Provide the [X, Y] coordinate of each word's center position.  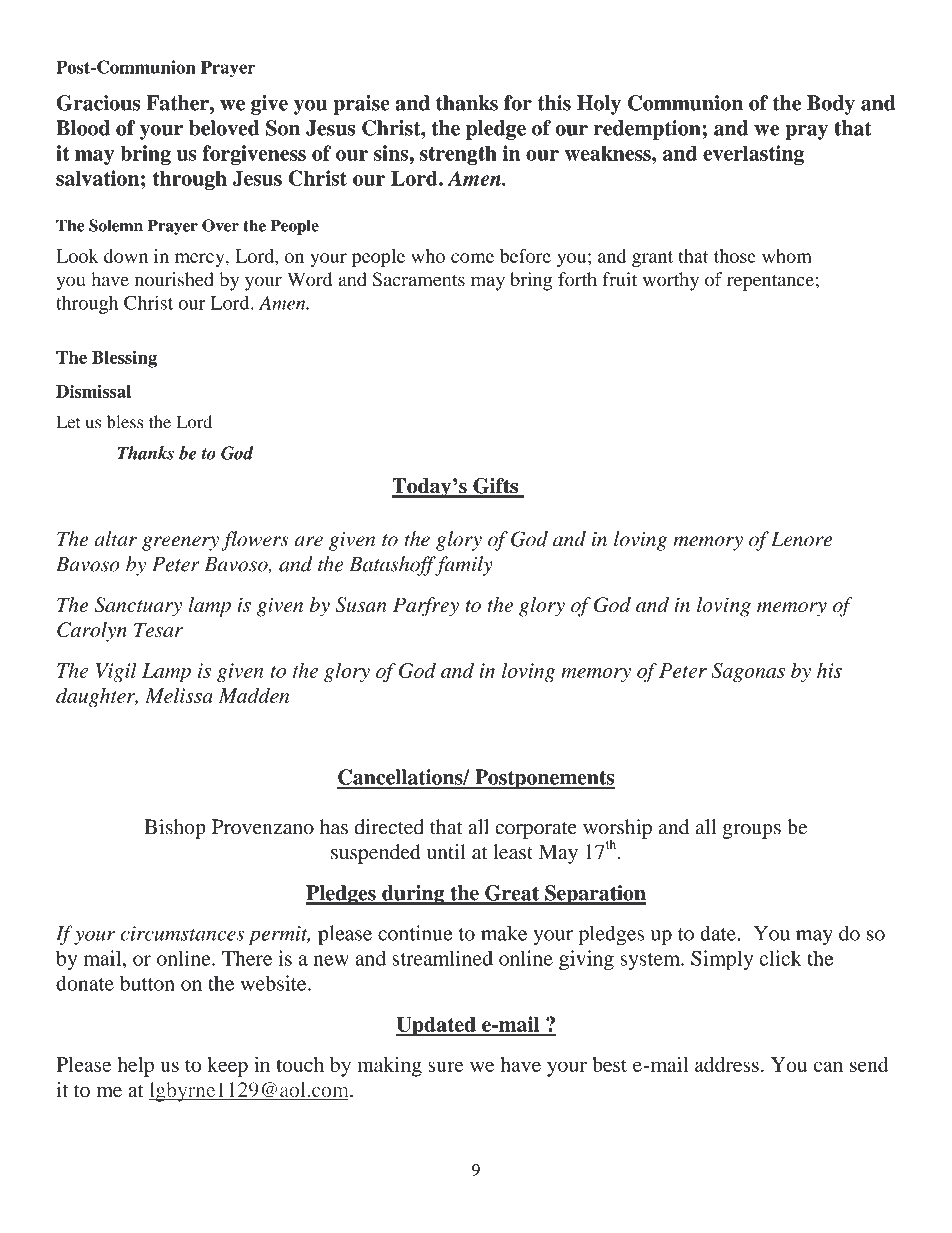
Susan [361, 605]
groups [751, 831]
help [135, 1067]
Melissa [179, 695]
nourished [174, 279]
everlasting [753, 155]
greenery [180, 543]
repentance [770, 282]
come [472, 258]
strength [458, 155]
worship [617, 830]
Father [179, 103]
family [463, 566]
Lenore [801, 539]
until [446, 852]
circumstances [182, 933]
